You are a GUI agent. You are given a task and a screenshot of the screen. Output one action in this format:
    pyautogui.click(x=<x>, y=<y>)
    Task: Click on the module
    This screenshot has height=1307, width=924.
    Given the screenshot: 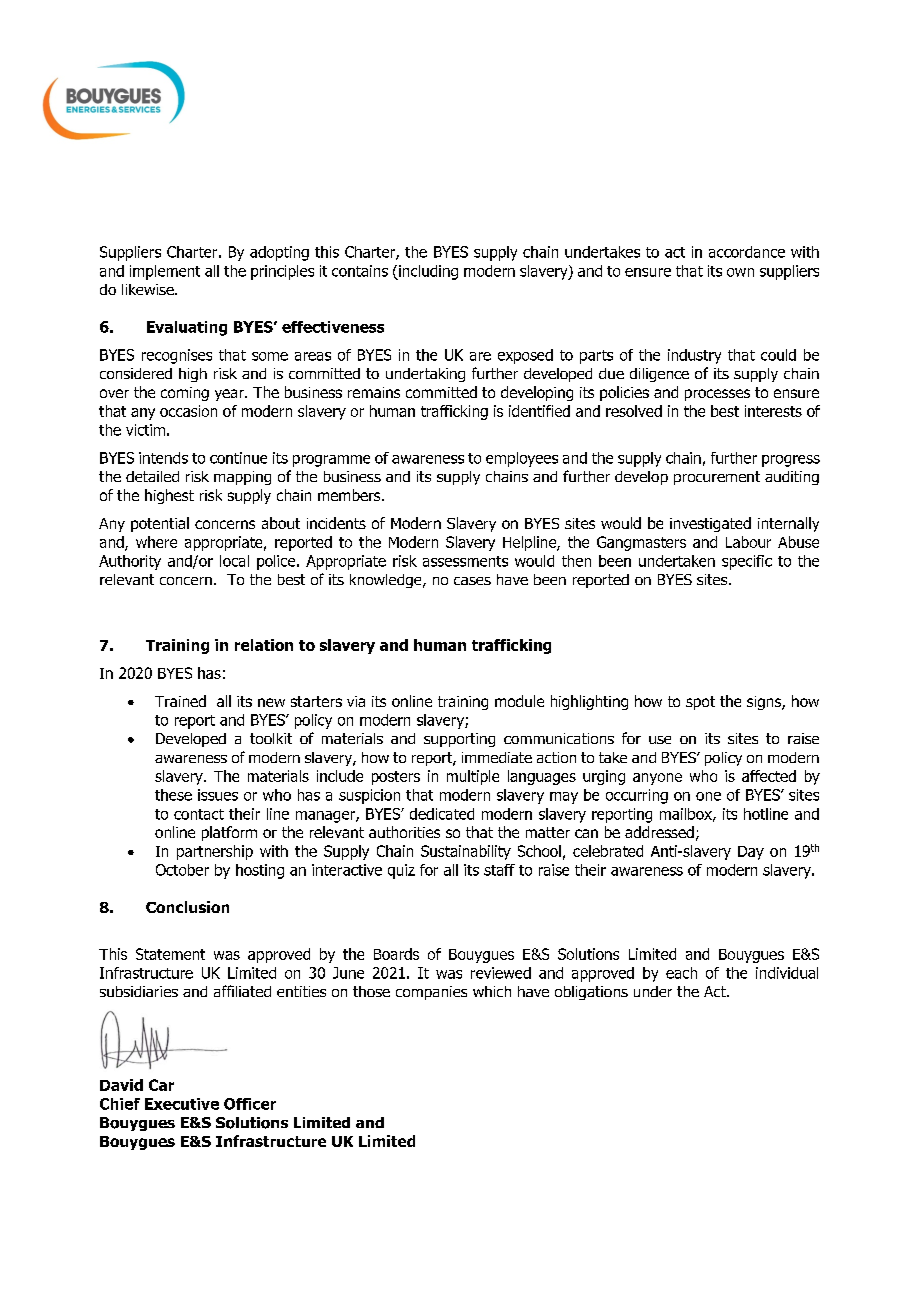 What is the action you would take?
    pyautogui.click(x=519, y=701)
